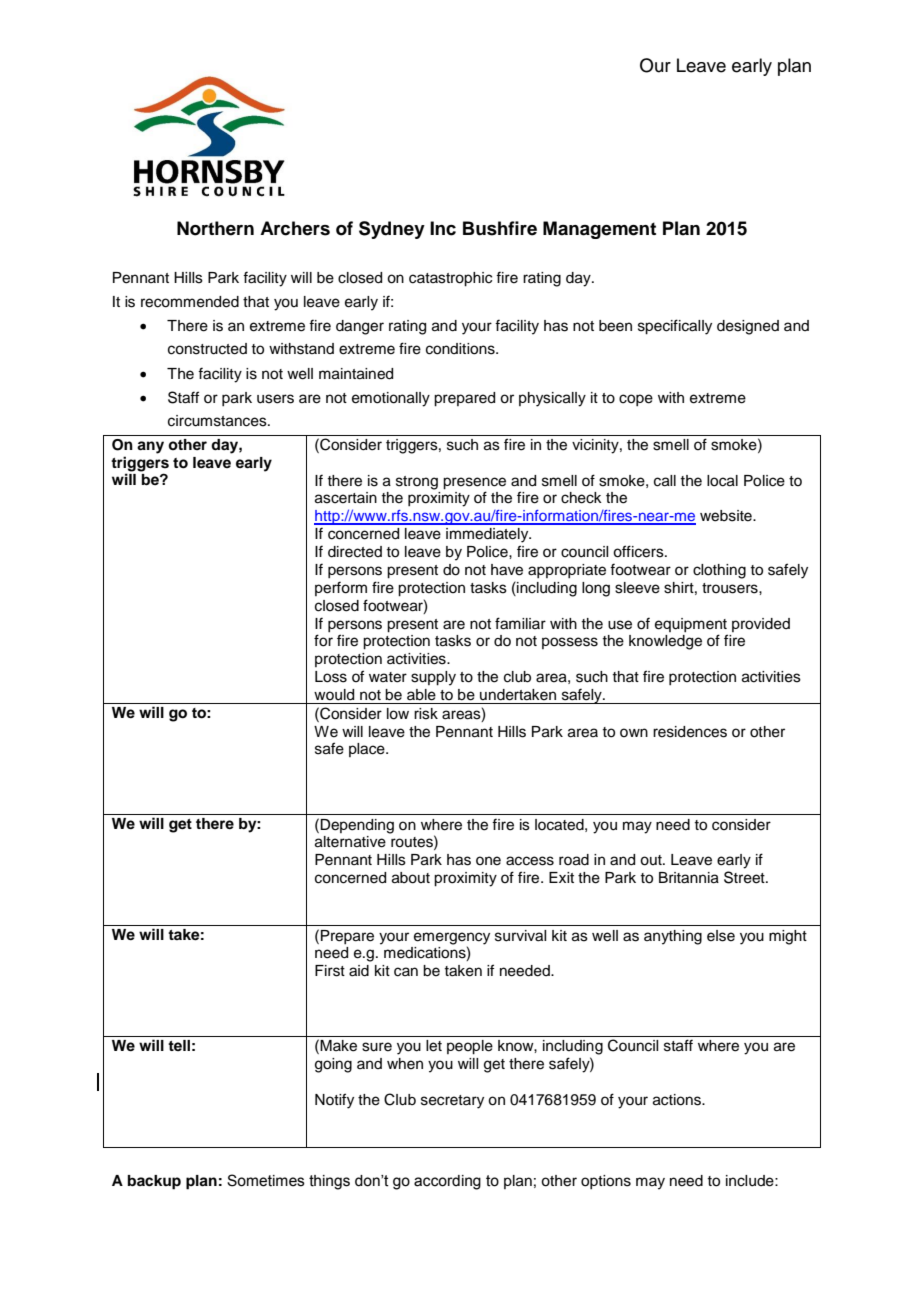 The width and height of the document is (924, 1308). Describe the element at coordinates (334, 695) in the document. I see `would` at that location.
